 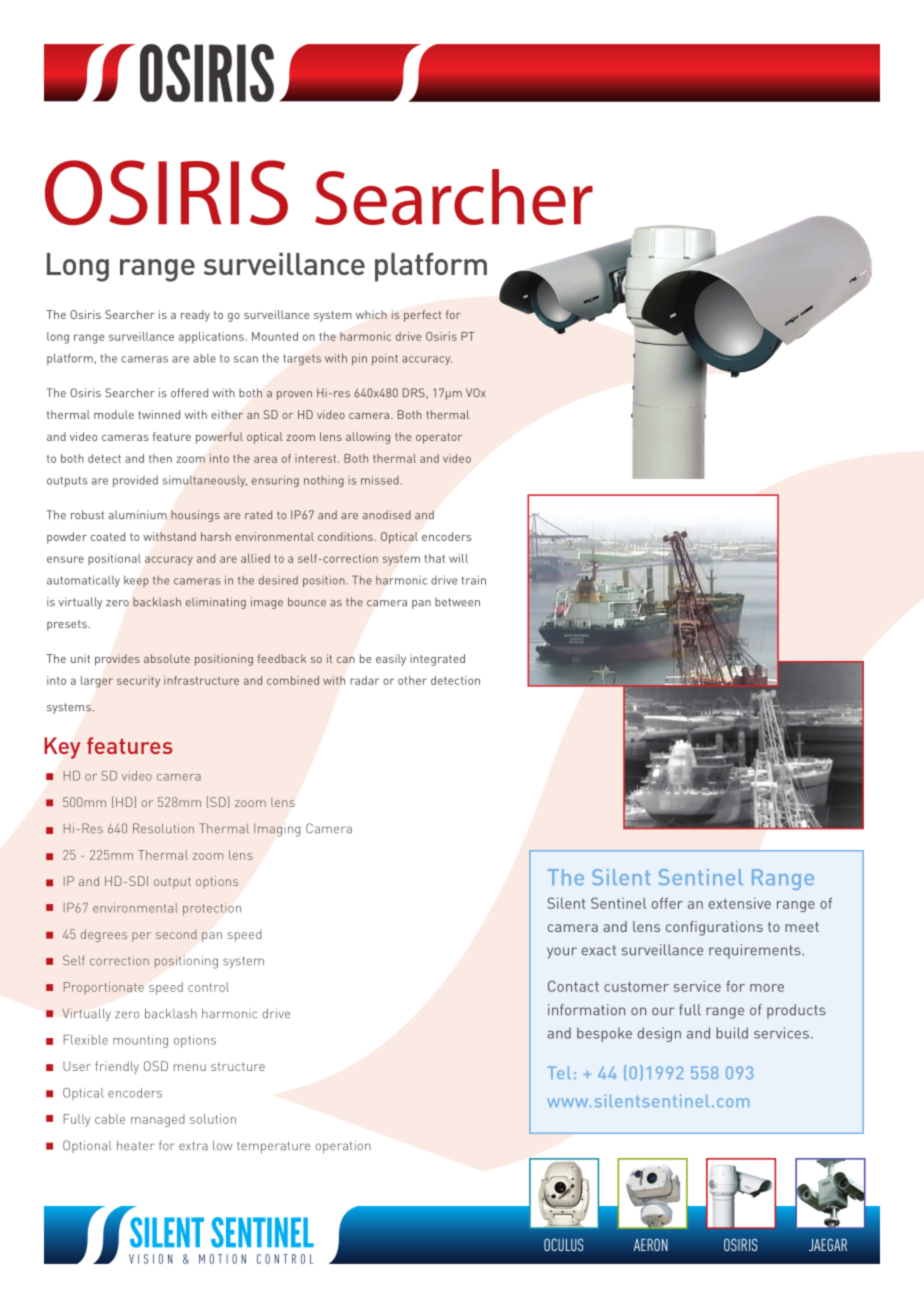 I want to click on operator, so click(x=439, y=438).
